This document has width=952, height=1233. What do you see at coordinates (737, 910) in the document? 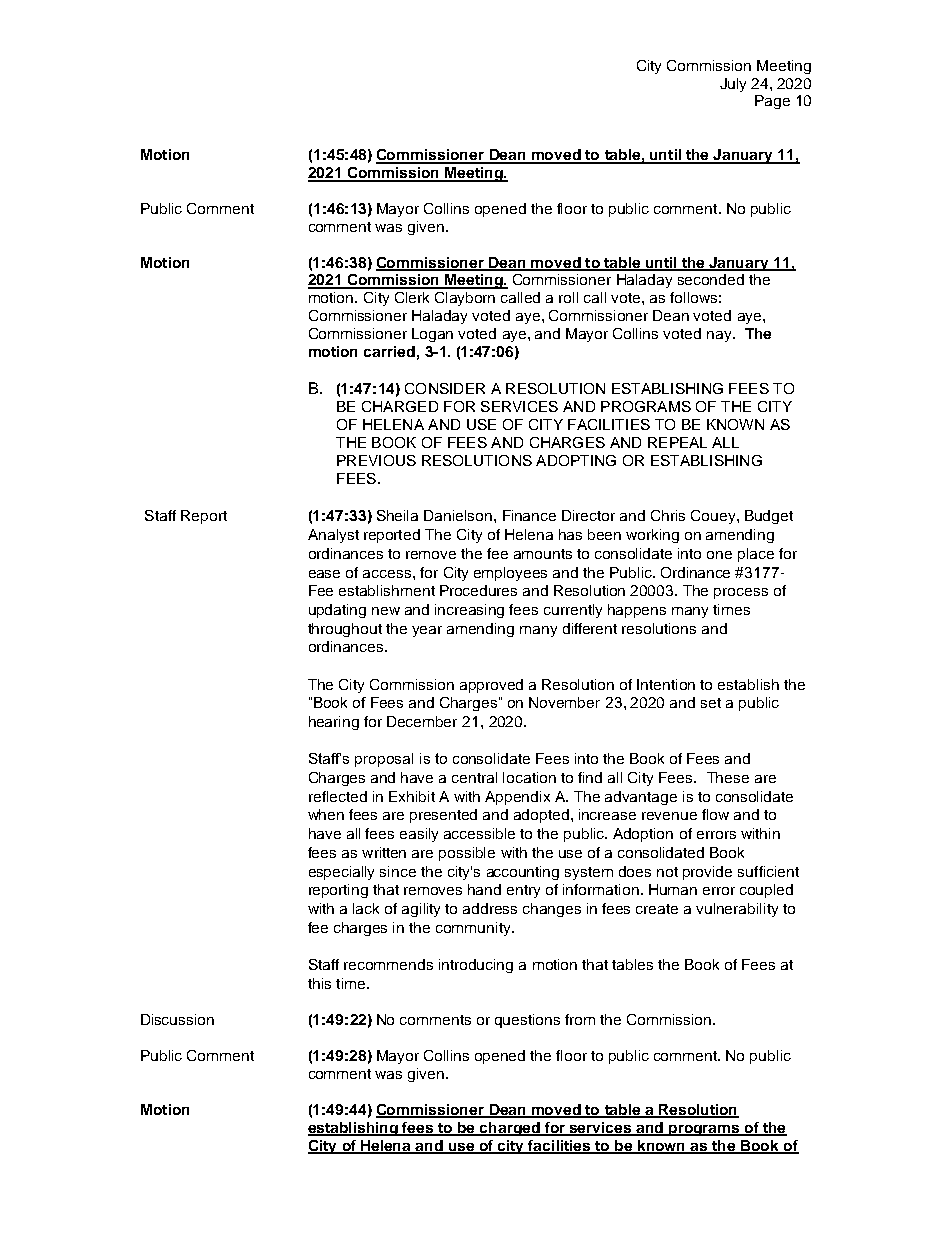
I see `vulnerability` at bounding box center [737, 910].
